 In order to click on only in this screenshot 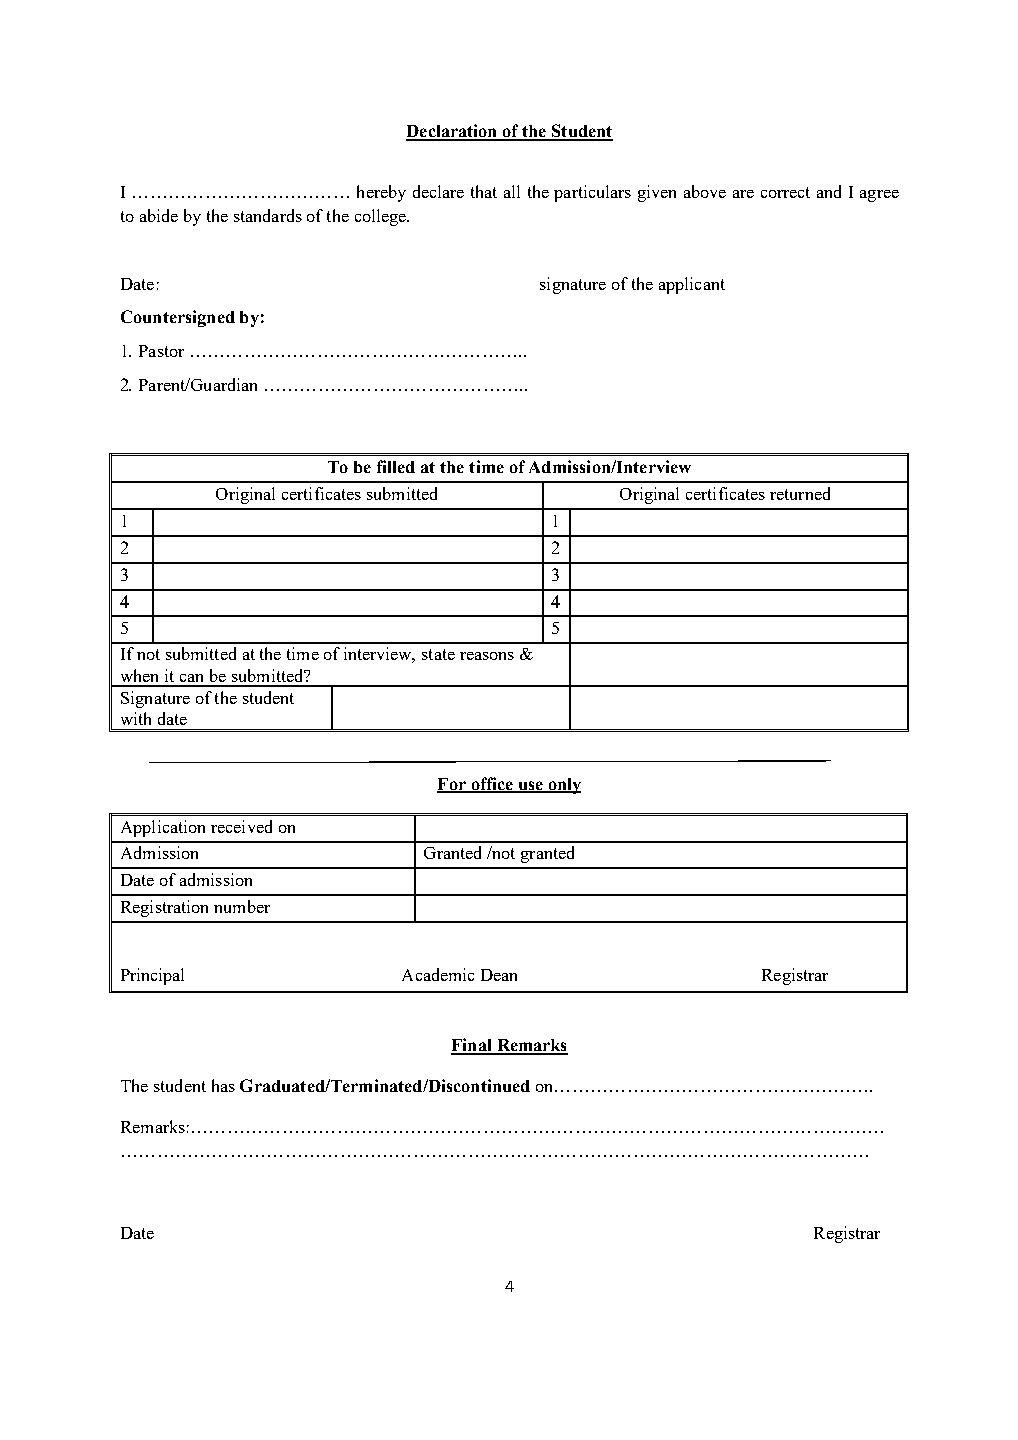, I will do `click(563, 786)`.
